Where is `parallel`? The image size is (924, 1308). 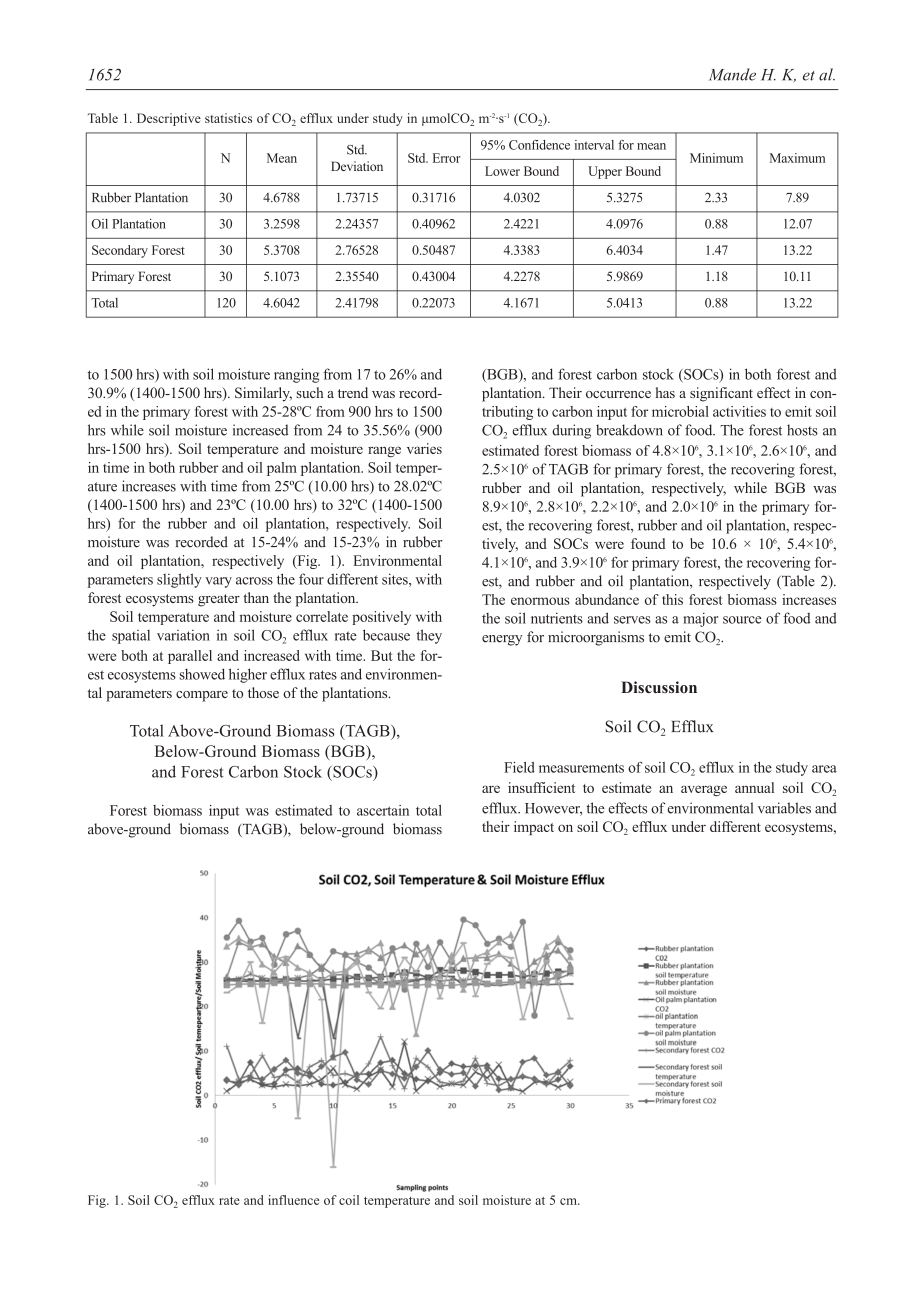
parallel is located at coordinates (190, 657).
